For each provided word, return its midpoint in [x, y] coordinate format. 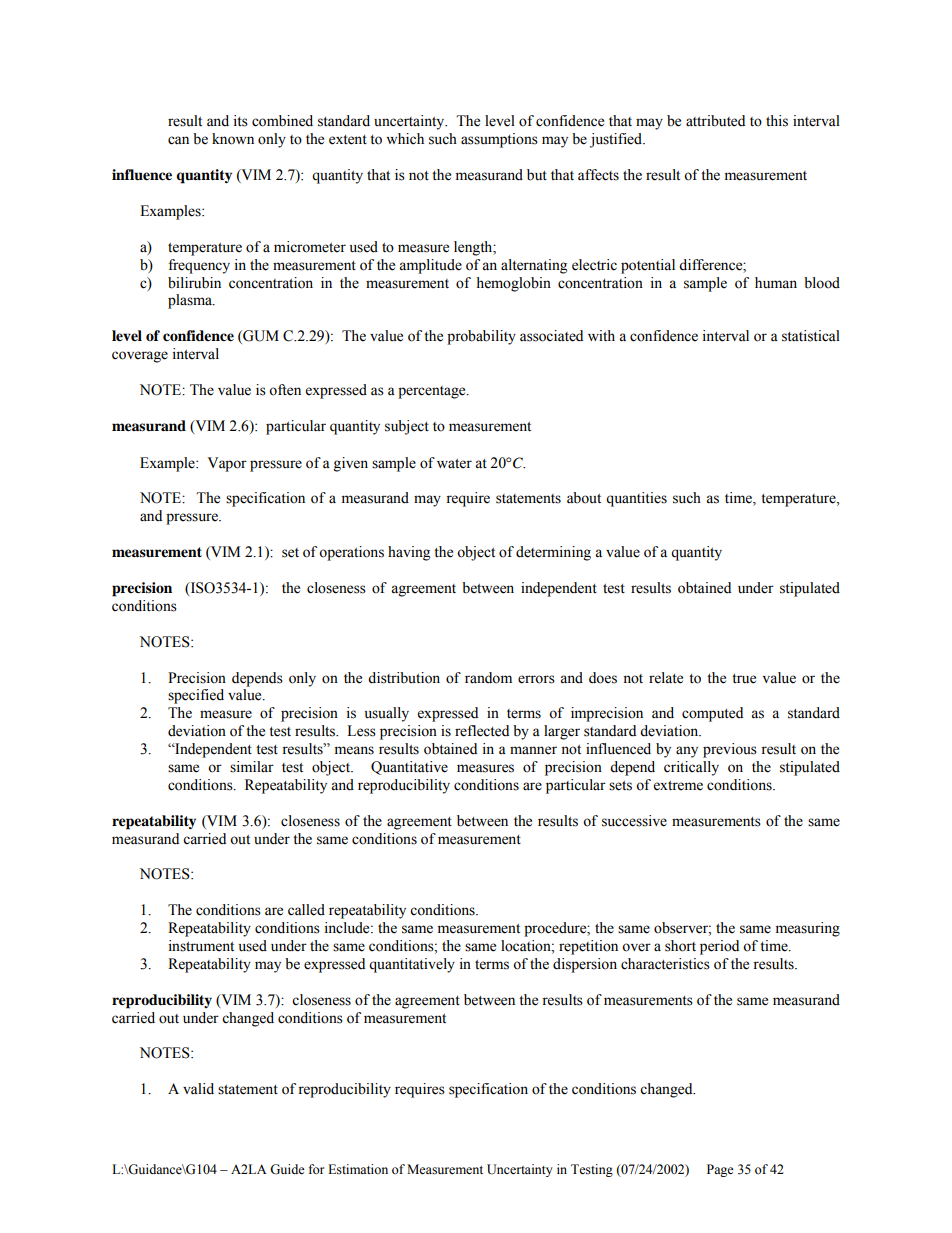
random [488, 678]
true [744, 679]
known [233, 139]
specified [196, 696]
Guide [287, 1169]
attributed [715, 121]
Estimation [358, 1169]
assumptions [499, 140]
